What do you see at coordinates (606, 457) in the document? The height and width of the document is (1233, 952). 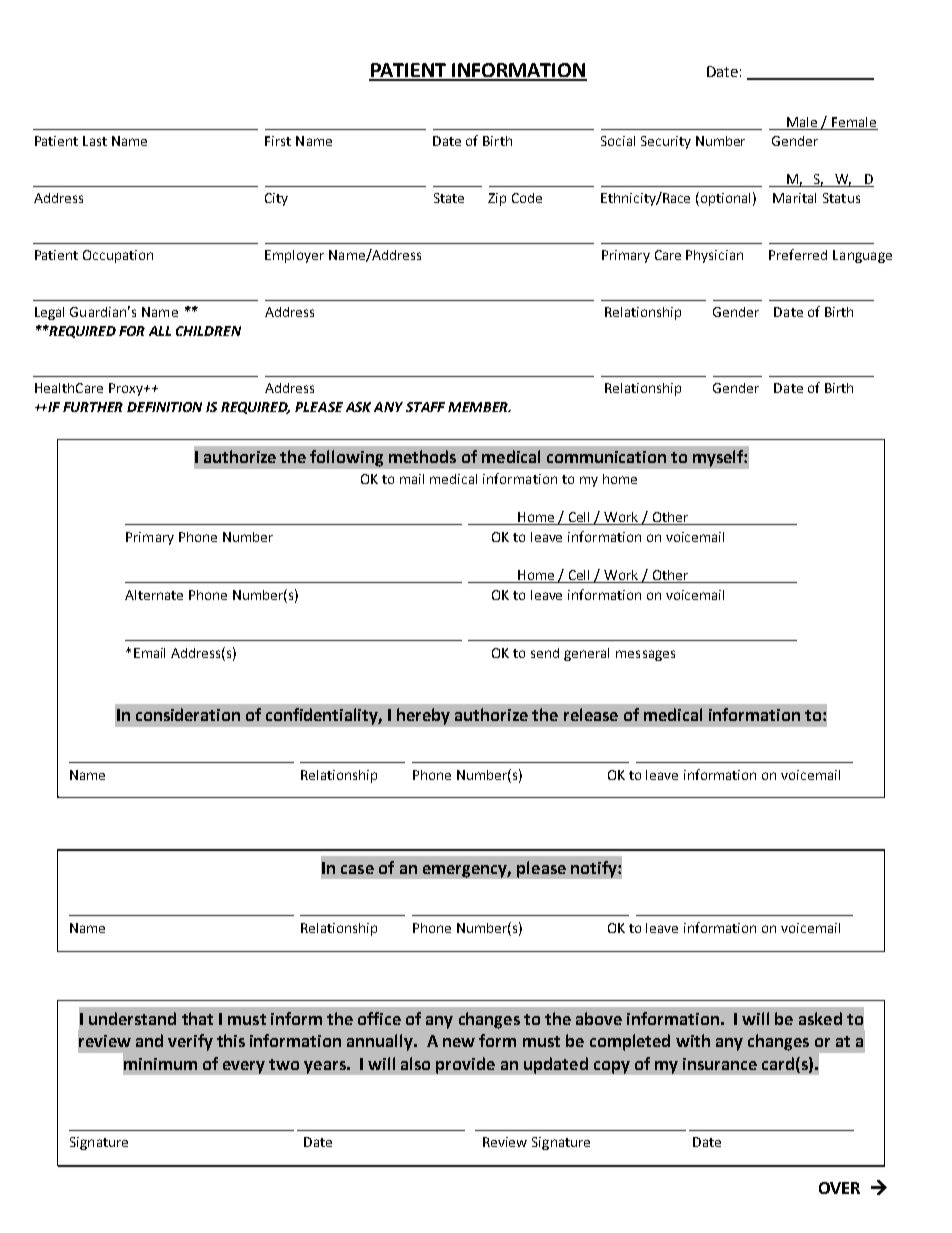 I see `communication` at bounding box center [606, 457].
